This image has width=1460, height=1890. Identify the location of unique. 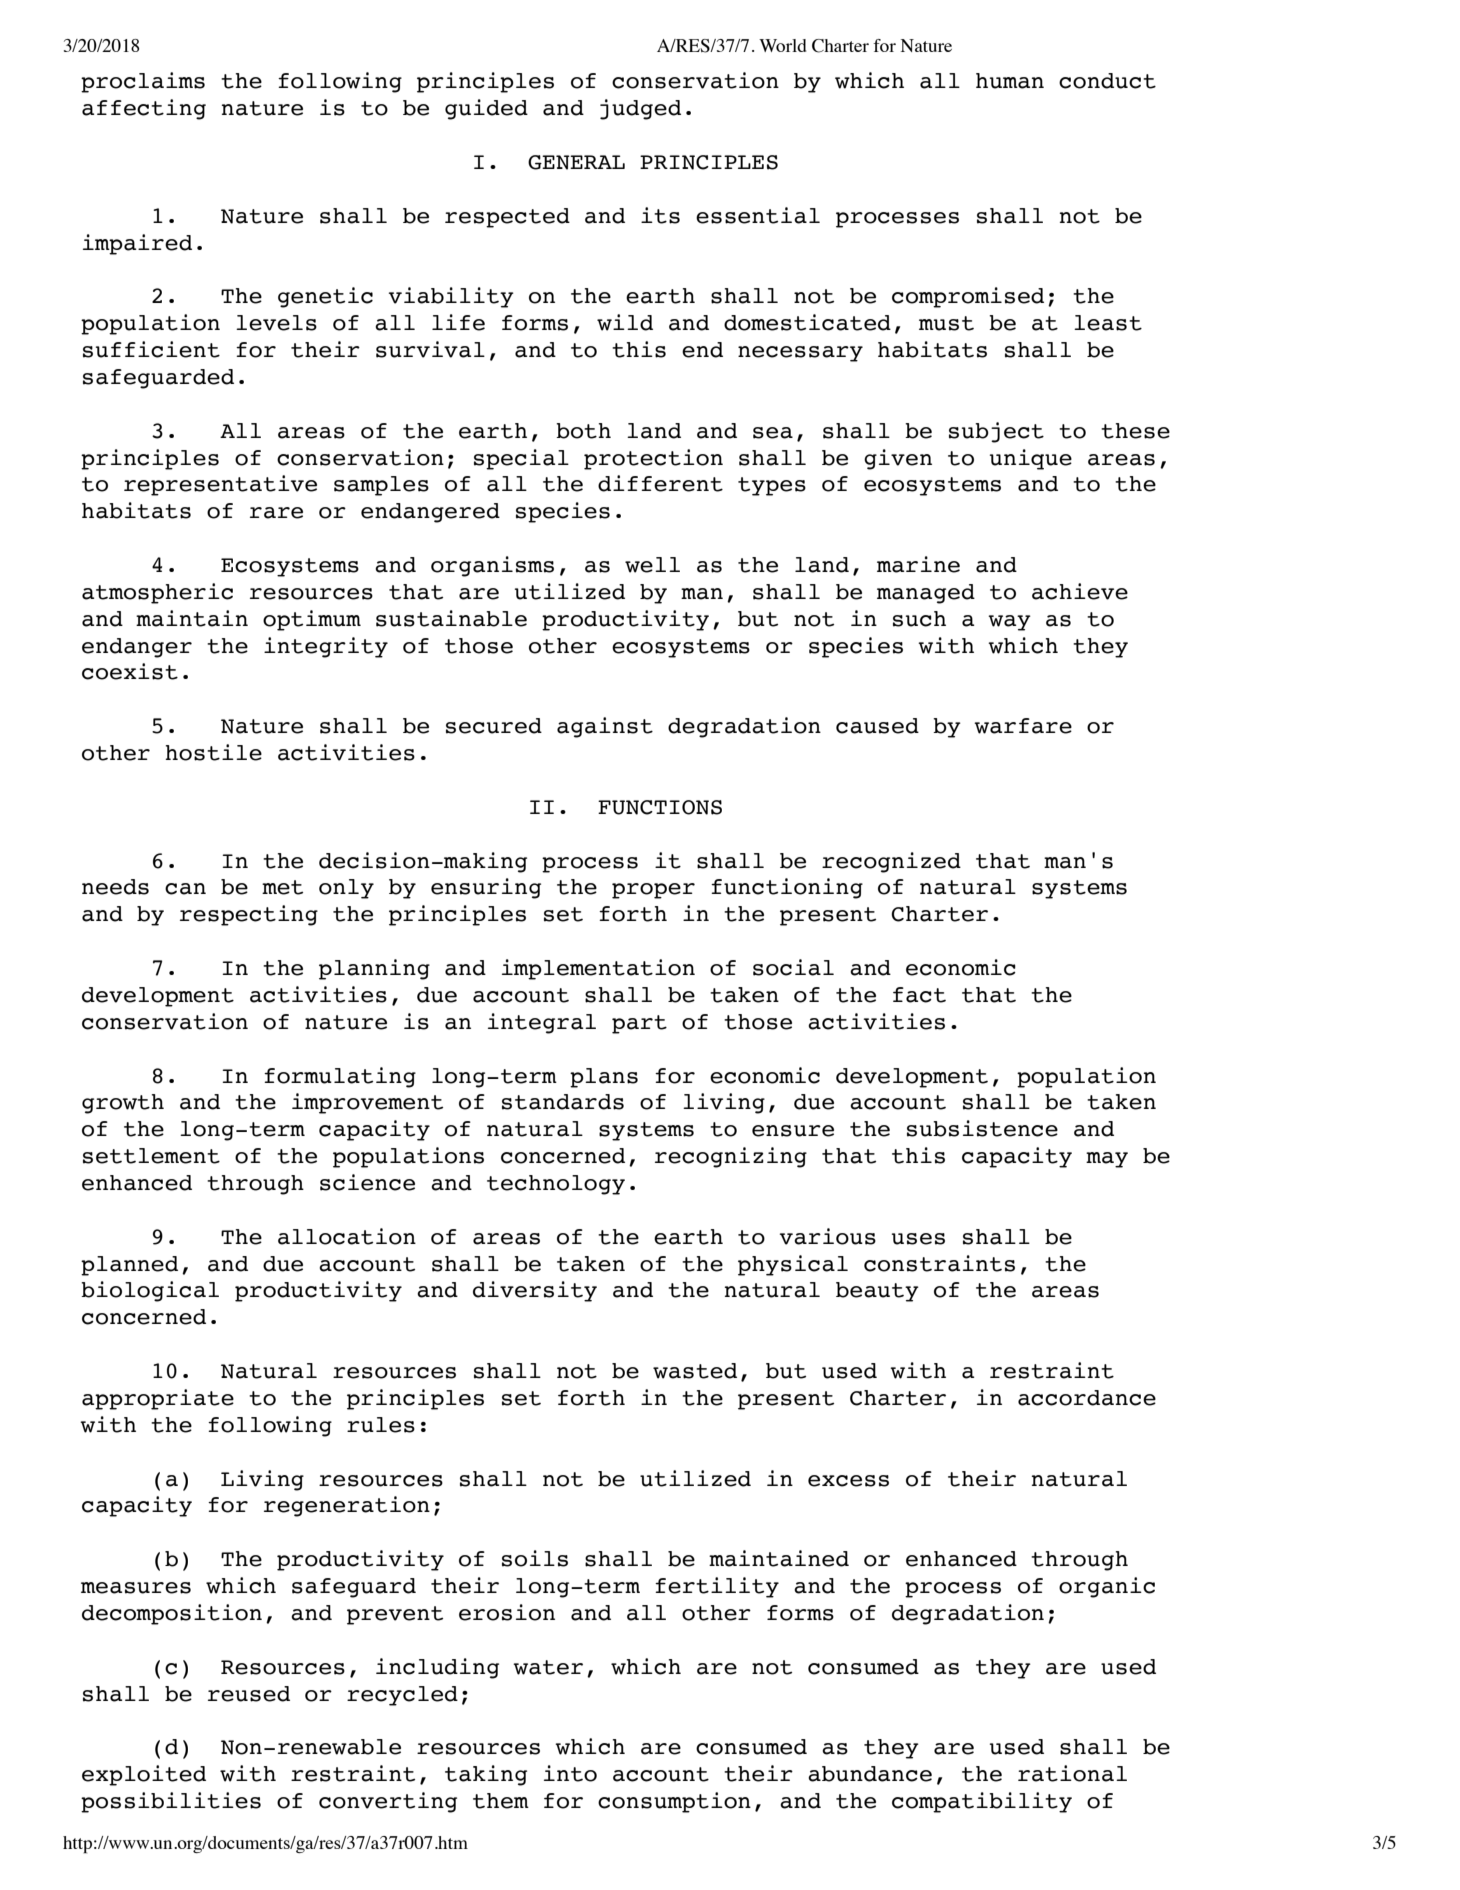
(1031, 459).
